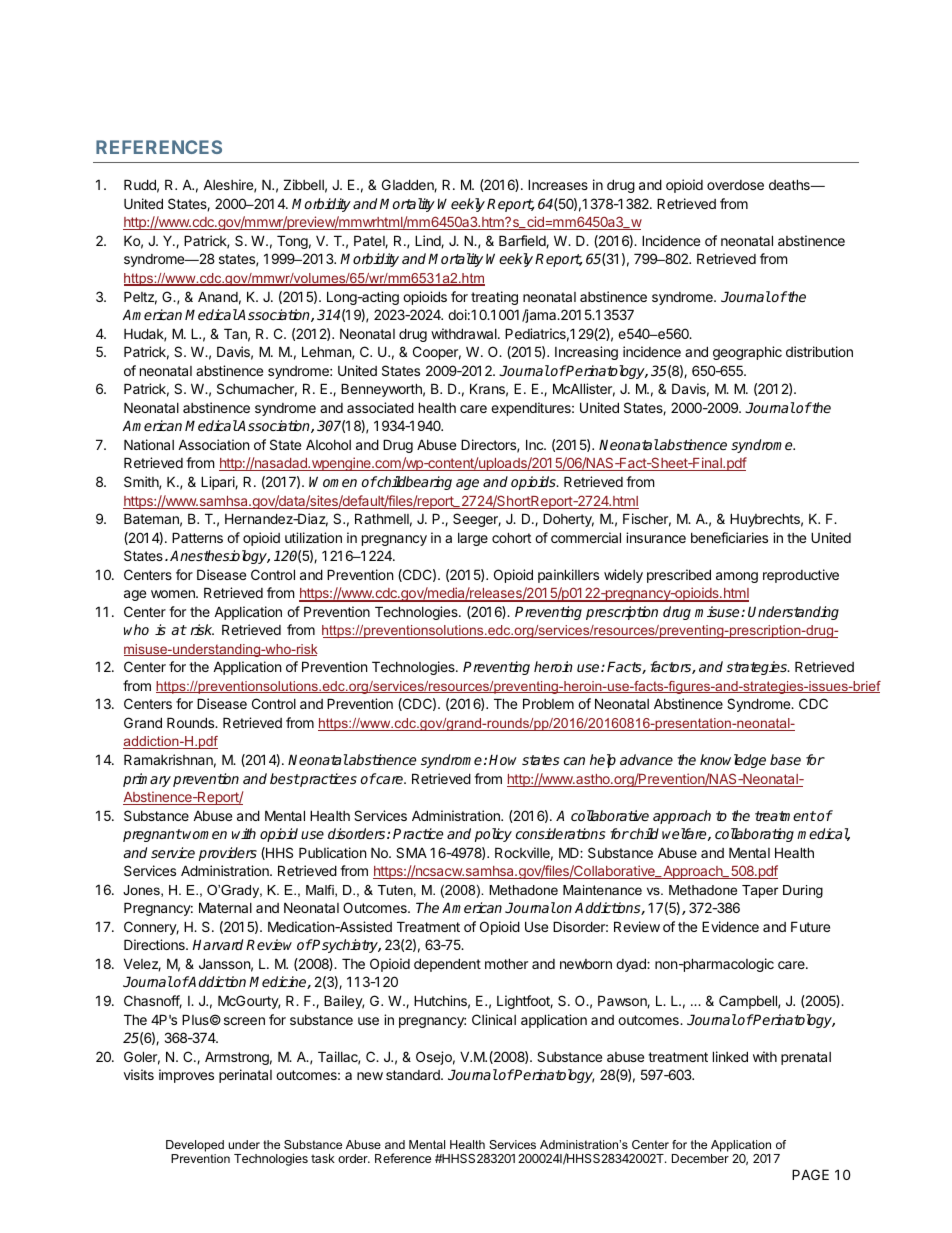 This screenshot has height=1233, width=952. I want to click on December, so click(700, 1158).
